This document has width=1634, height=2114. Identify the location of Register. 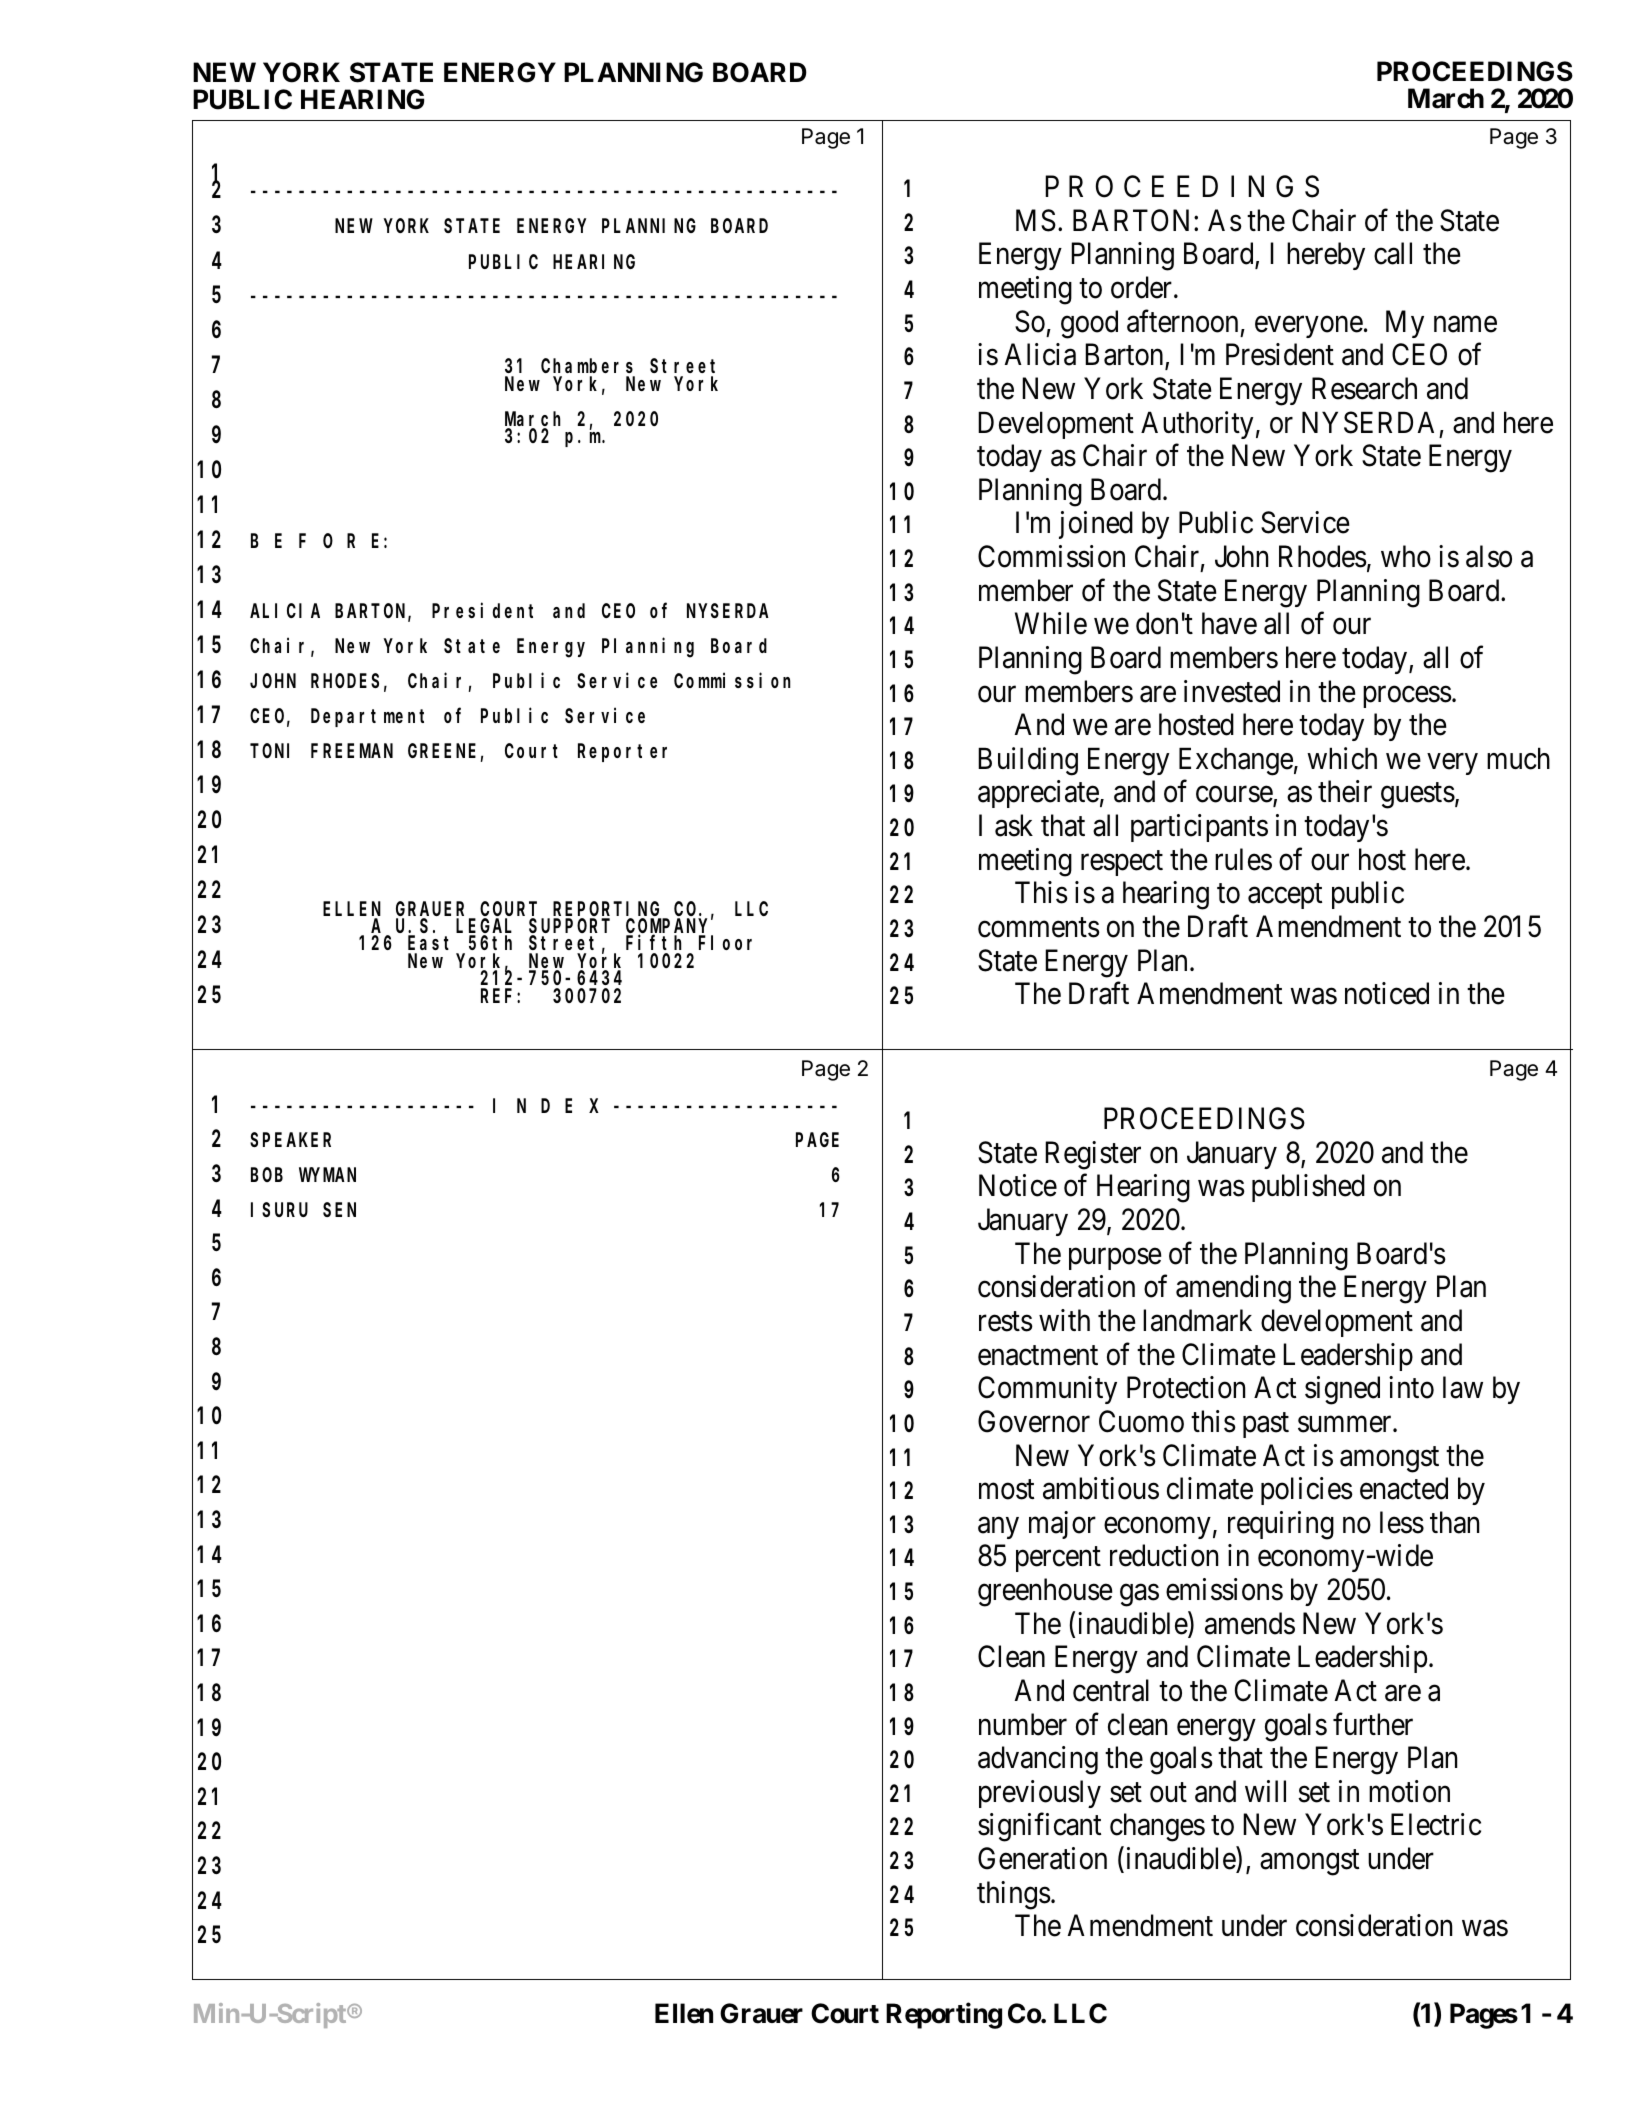
(1093, 1155).
